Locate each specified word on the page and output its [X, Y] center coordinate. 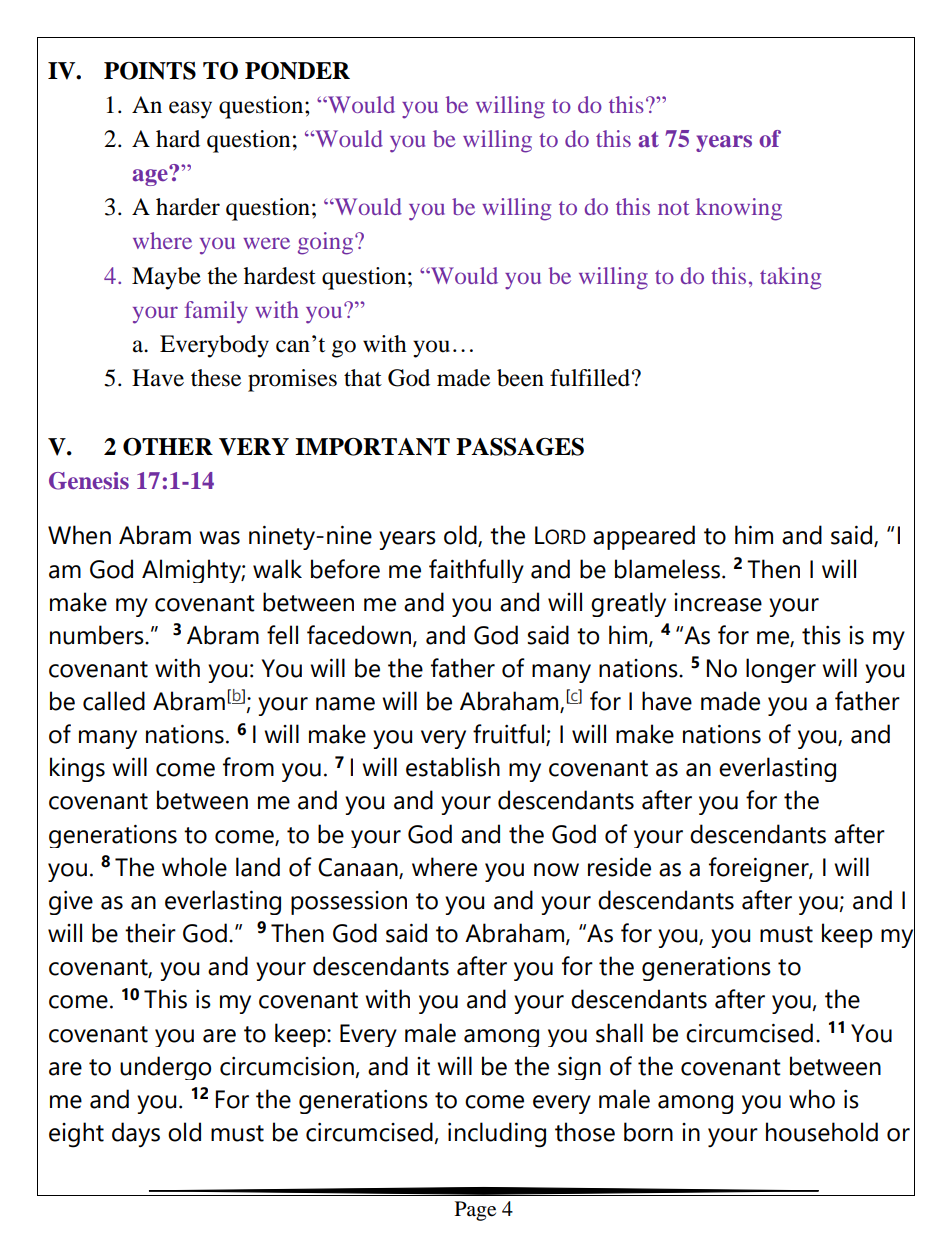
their [150, 933]
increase [718, 602]
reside [619, 867]
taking [790, 278]
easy [190, 110]
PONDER [297, 71]
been [520, 378]
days [136, 1135]
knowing [739, 209]
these [216, 378]
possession [349, 903]
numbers [98, 635]
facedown [360, 636]
